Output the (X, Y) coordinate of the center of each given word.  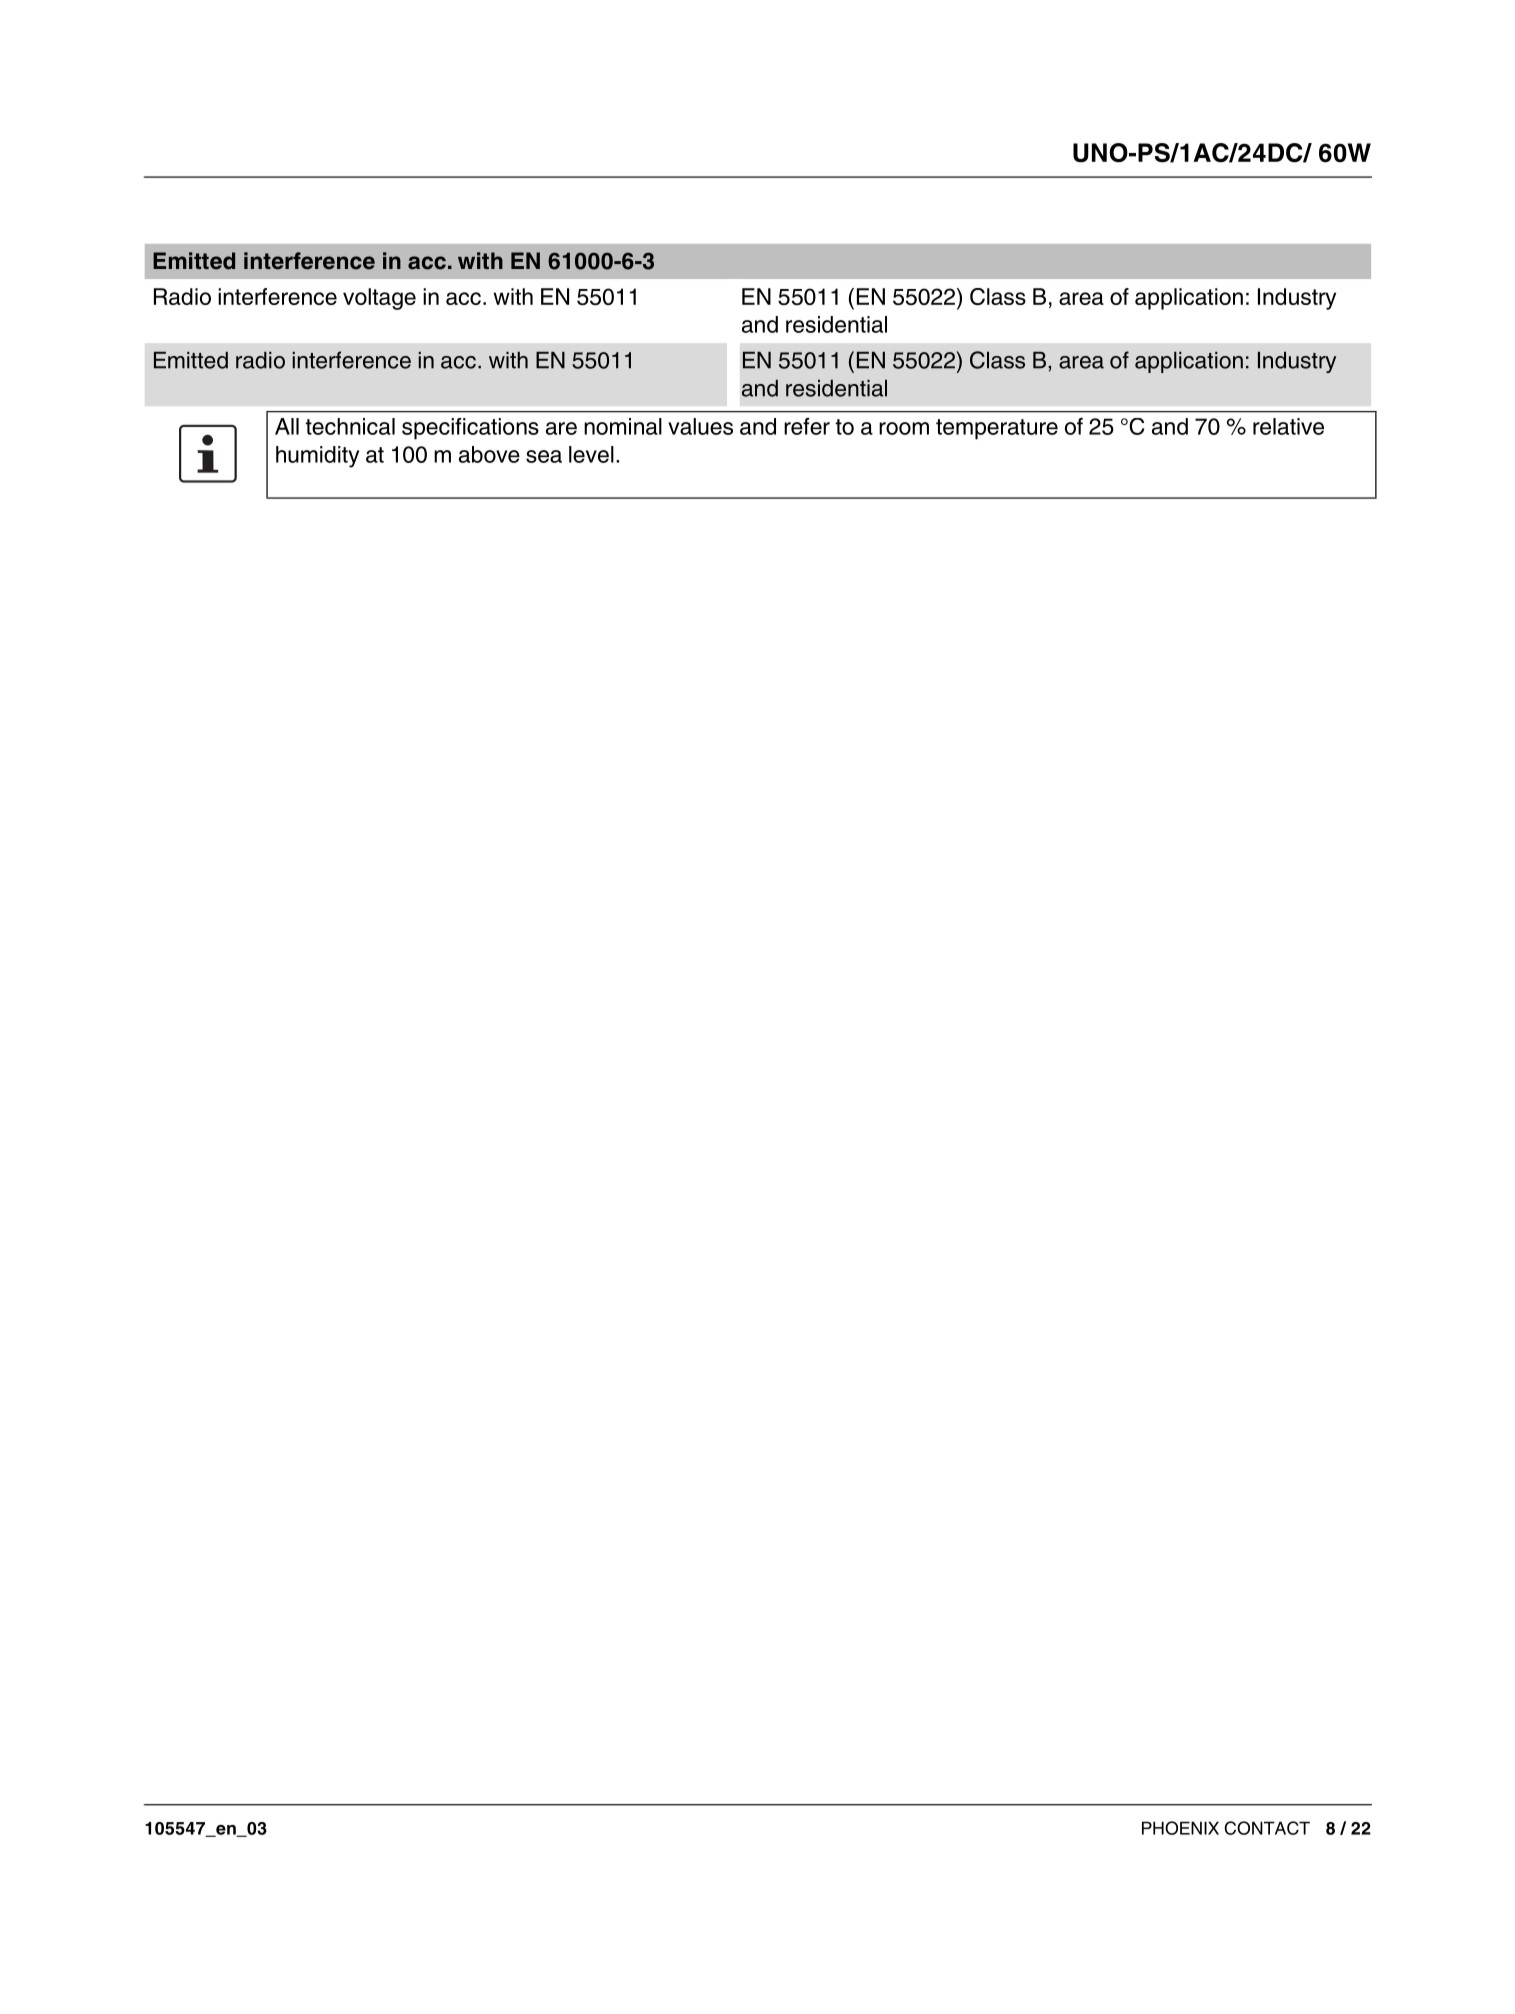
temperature (997, 429)
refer (807, 426)
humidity (317, 457)
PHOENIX (1180, 1828)
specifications (470, 429)
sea (544, 456)
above (489, 454)
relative (1288, 426)
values (700, 426)
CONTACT (1267, 1828)
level (591, 454)
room (904, 428)
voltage (379, 299)
